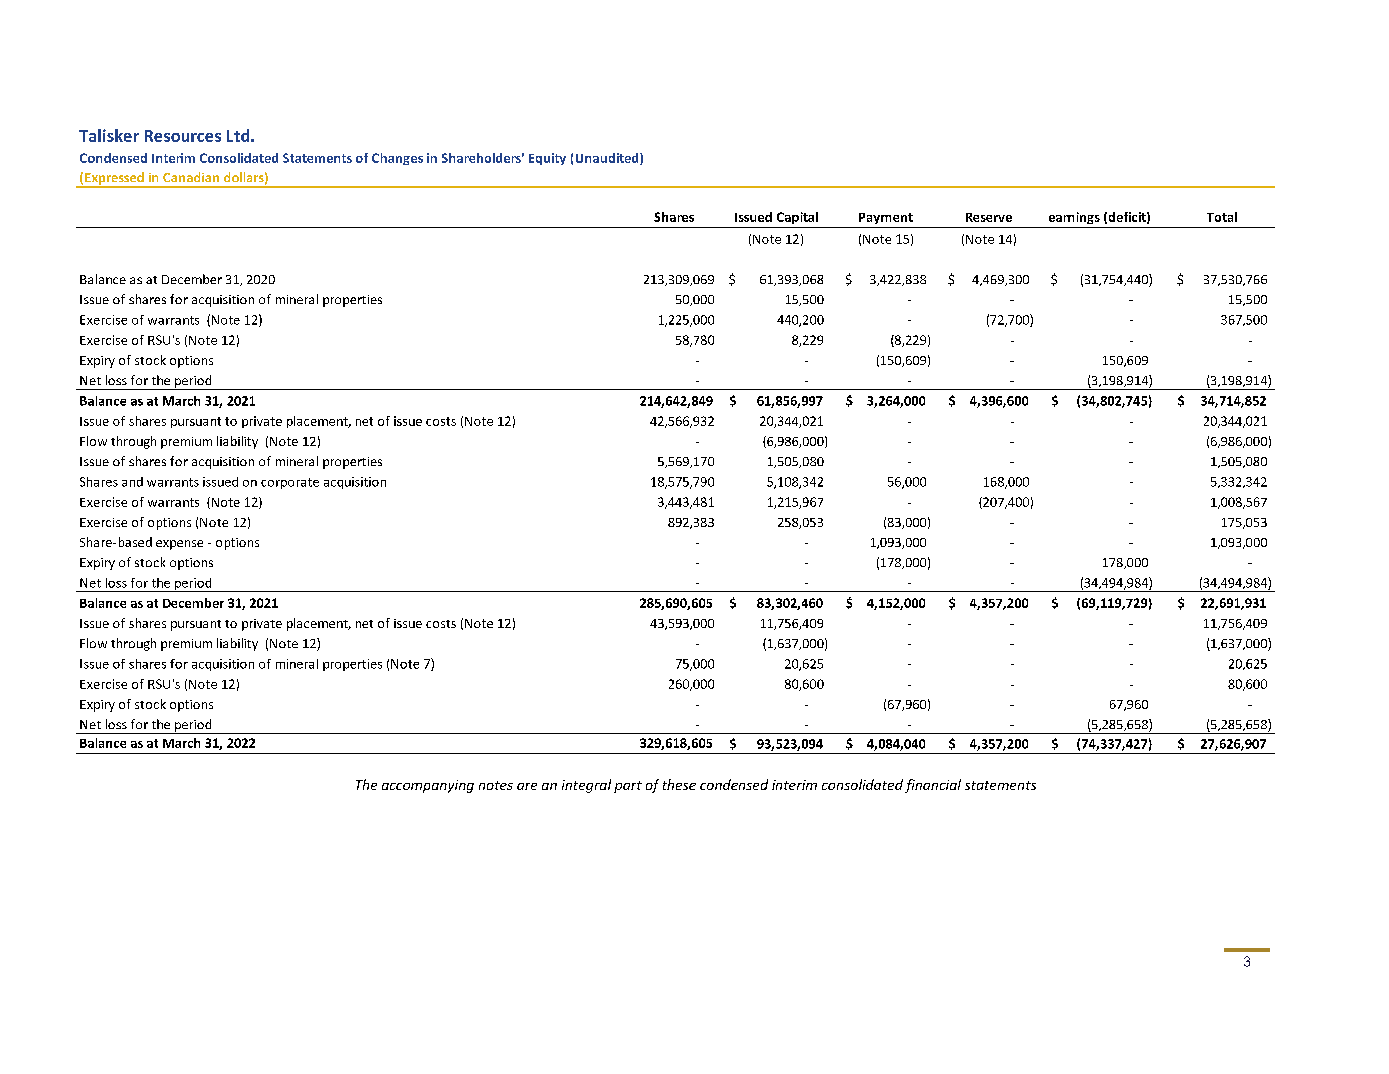 Image resolution: width=1389 pixels, height=1074 pixels. What do you see at coordinates (290, 483) in the document?
I see `corporate` at bounding box center [290, 483].
